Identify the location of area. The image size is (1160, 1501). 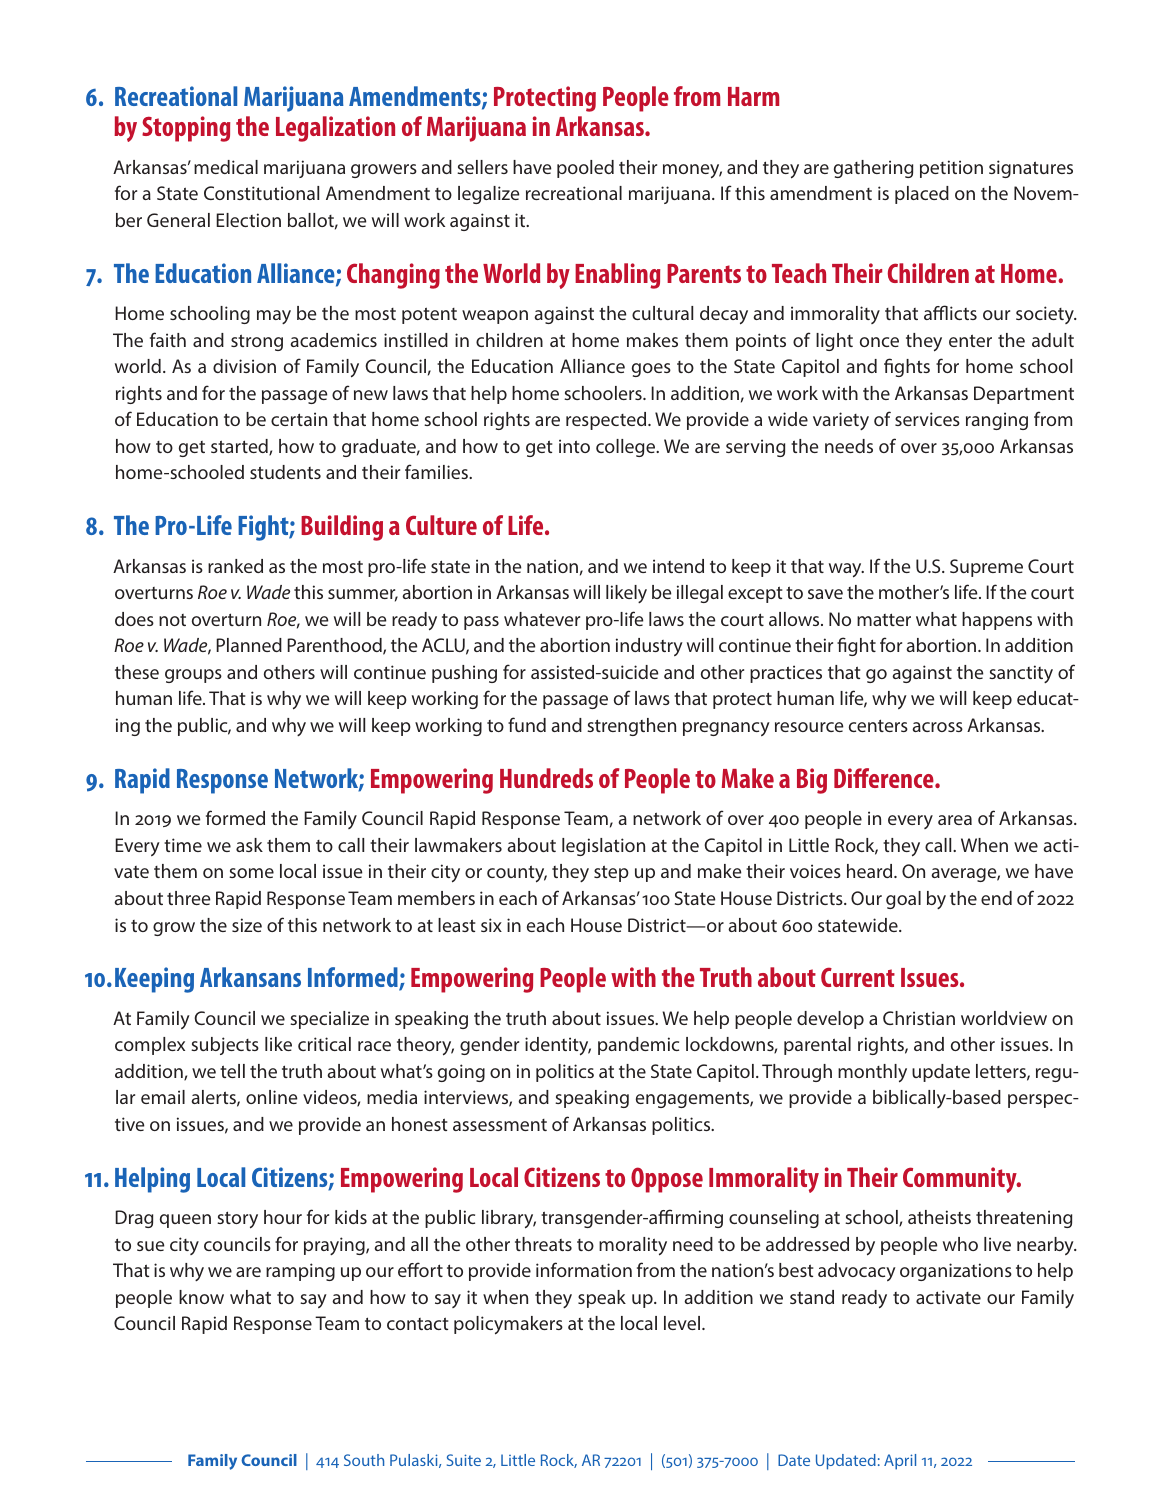
(955, 820).
